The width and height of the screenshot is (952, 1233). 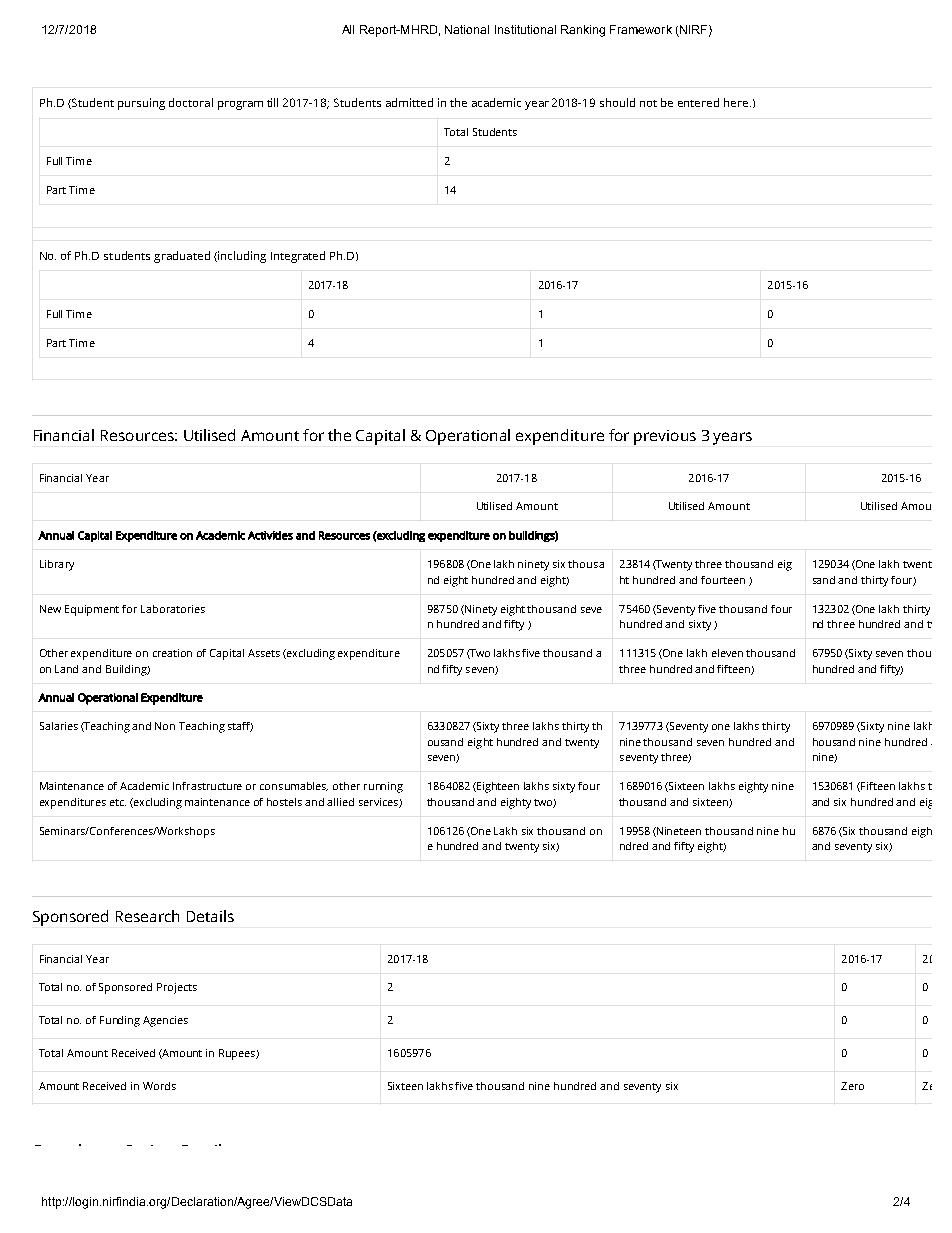 I want to click on National, so click(x=467, y=29).
